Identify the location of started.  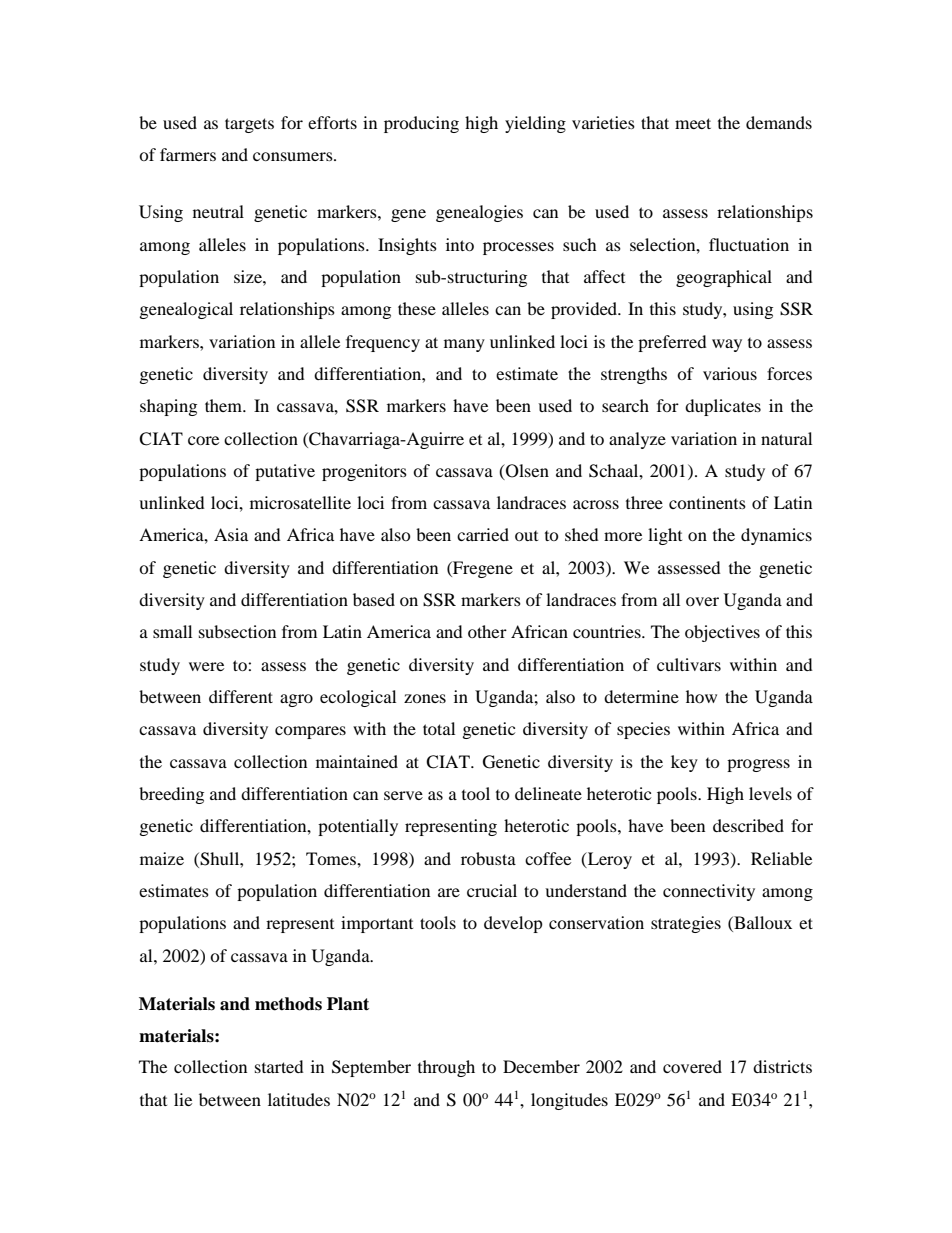
(279, 1066).
